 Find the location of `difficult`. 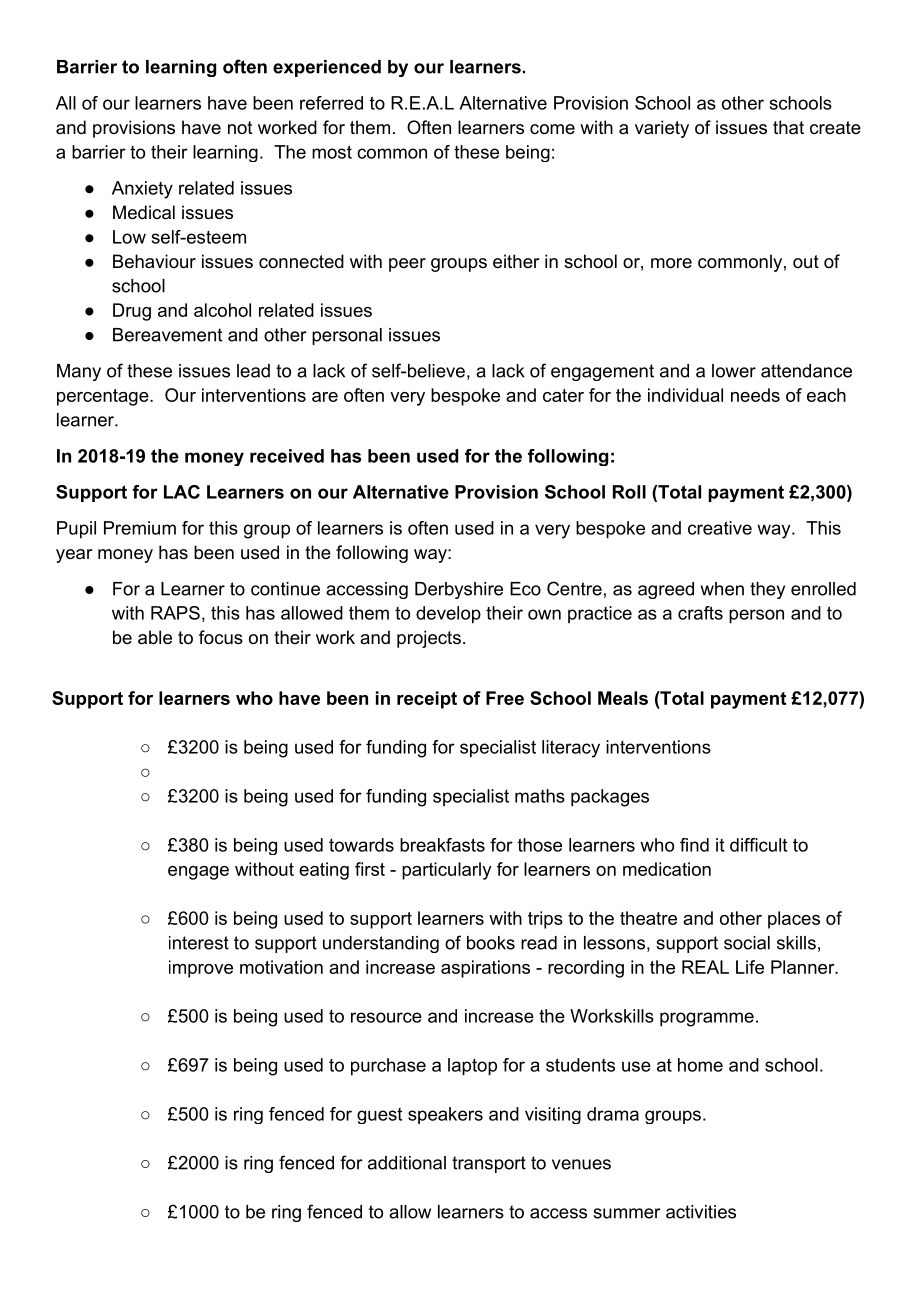

difficult is located at coordinates (758, 845).
